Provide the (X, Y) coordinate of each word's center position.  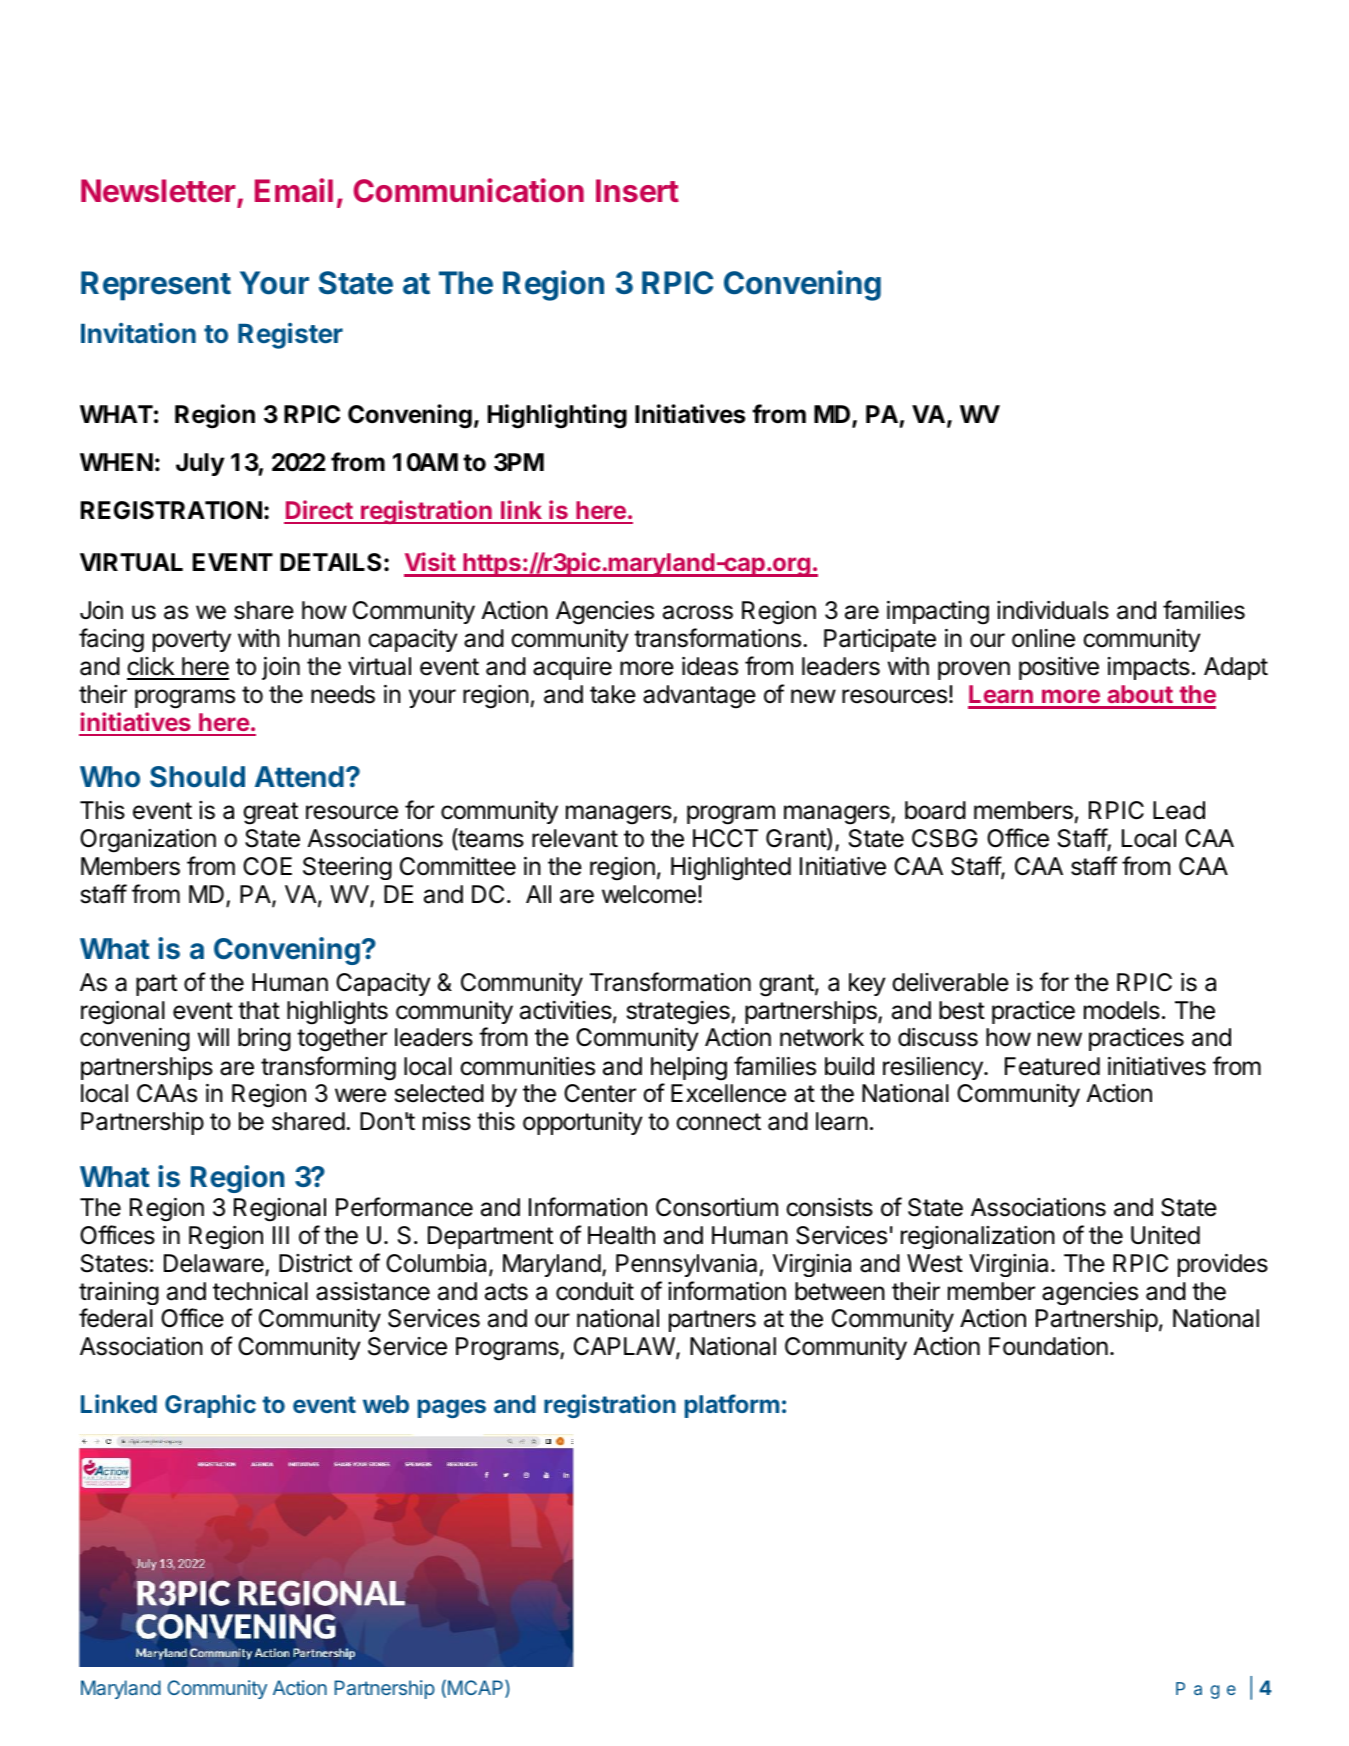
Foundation (1048, 1346)
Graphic (210, 1406)
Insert (637, 190)
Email (294, 190)
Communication (468, 190)
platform (732, 1406)
